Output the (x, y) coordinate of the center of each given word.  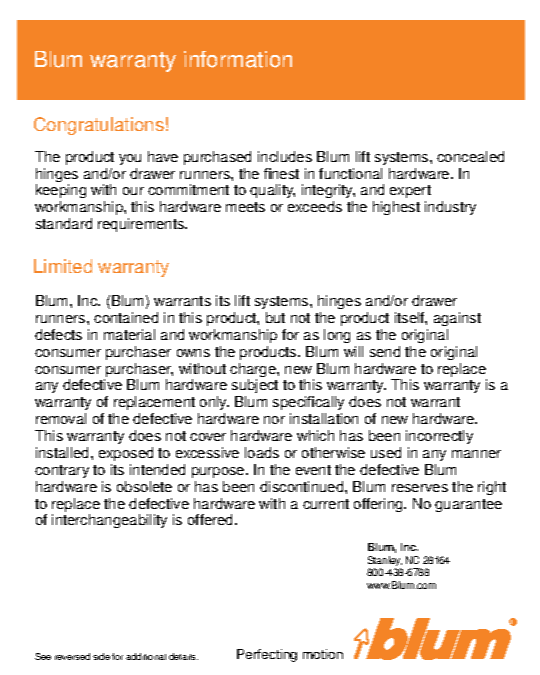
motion (323, 654)
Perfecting (267, 655)
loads (262, 452)
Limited (63, 266)
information (238, 59)
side (101, 656)
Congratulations (99, 126)
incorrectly (439, 437)
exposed (126, 454)
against (457, 319)
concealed (470, 156)
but (275, 317)
